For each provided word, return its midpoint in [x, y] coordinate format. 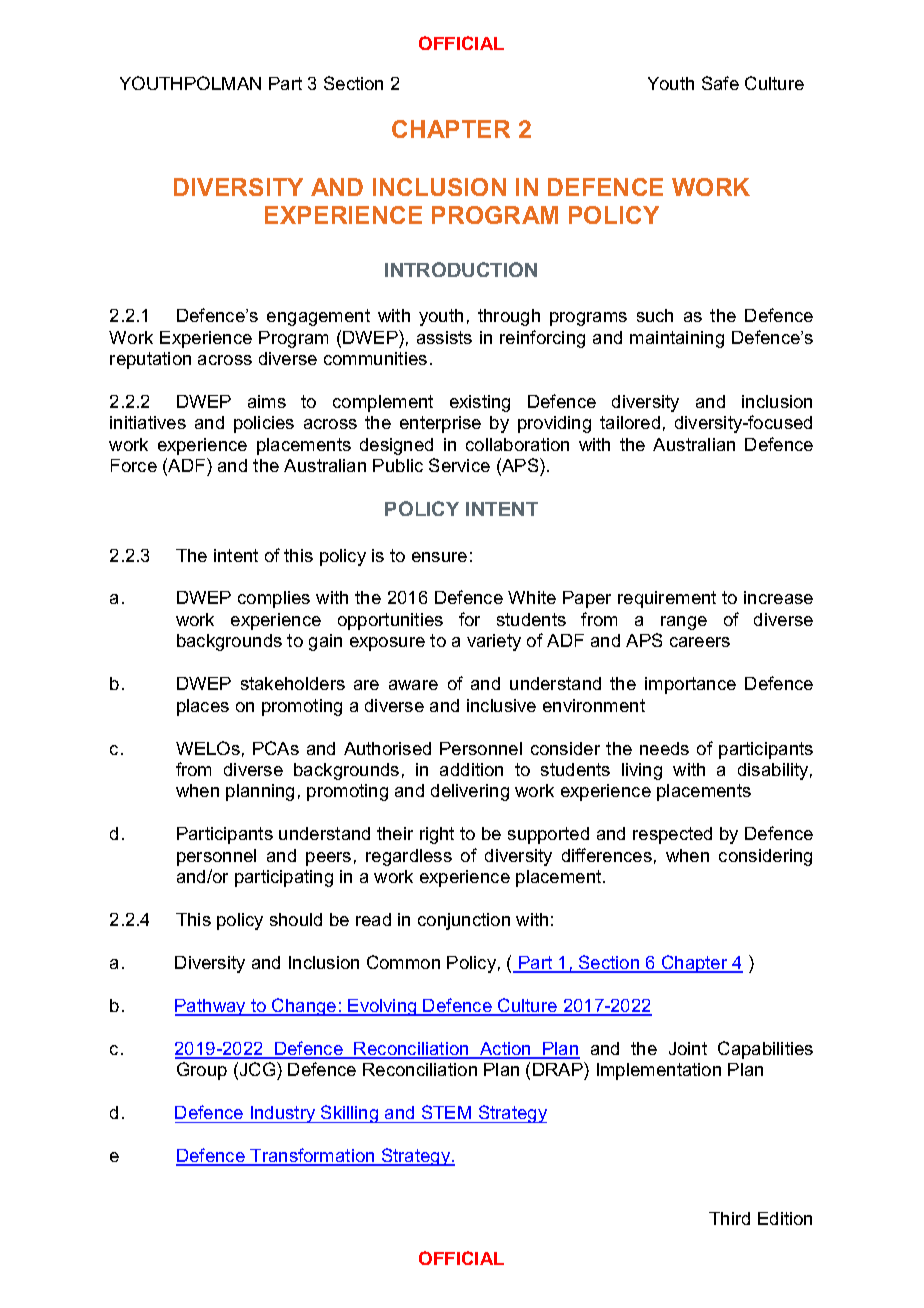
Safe [720, 83]
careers [700, 642]
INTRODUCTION [461, 269]
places [203, 707]
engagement [318, 317]
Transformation [312, 1156]
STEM [446, 1112]
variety [494, 642]
